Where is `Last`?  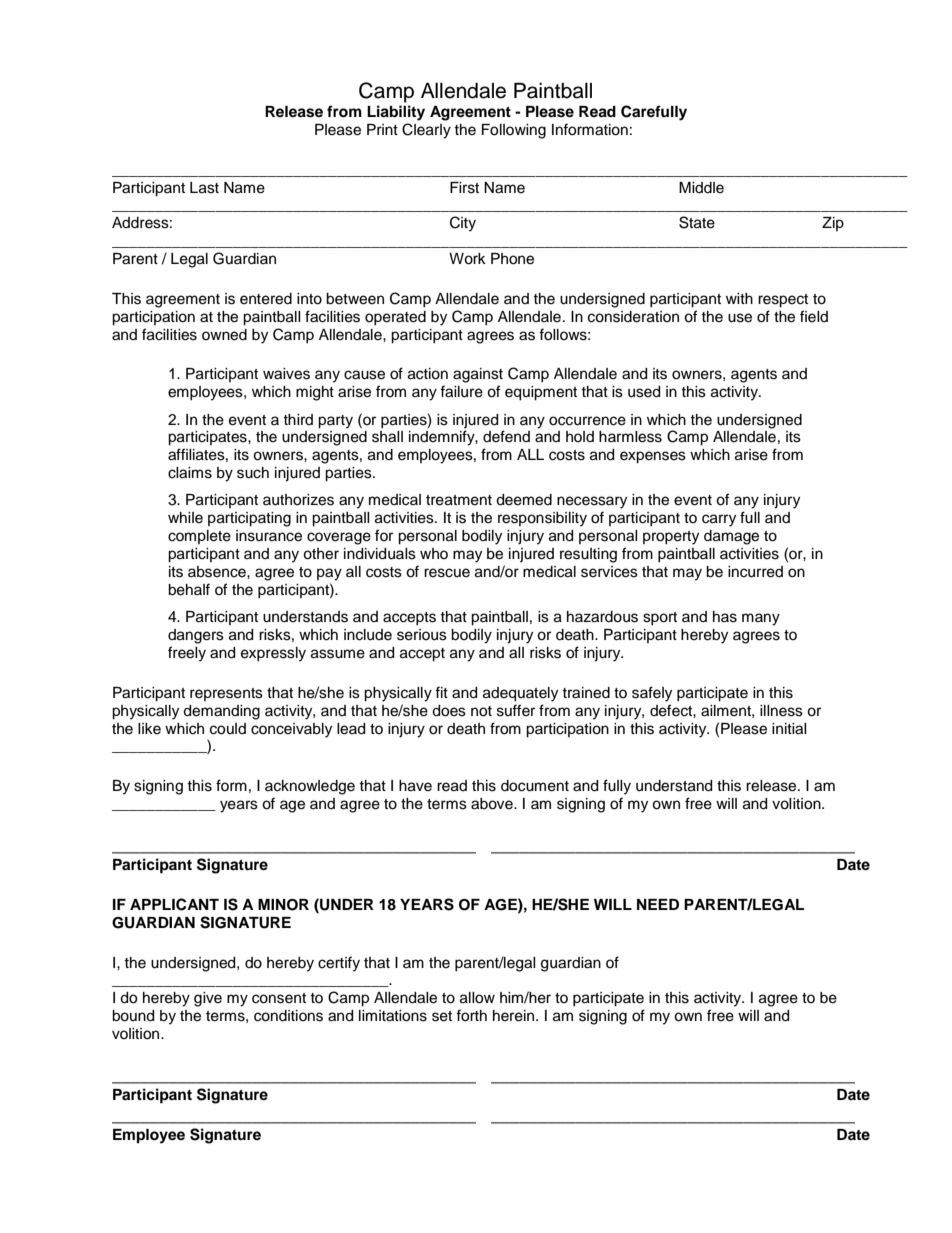
Last is located at coordinates (204, 188).
